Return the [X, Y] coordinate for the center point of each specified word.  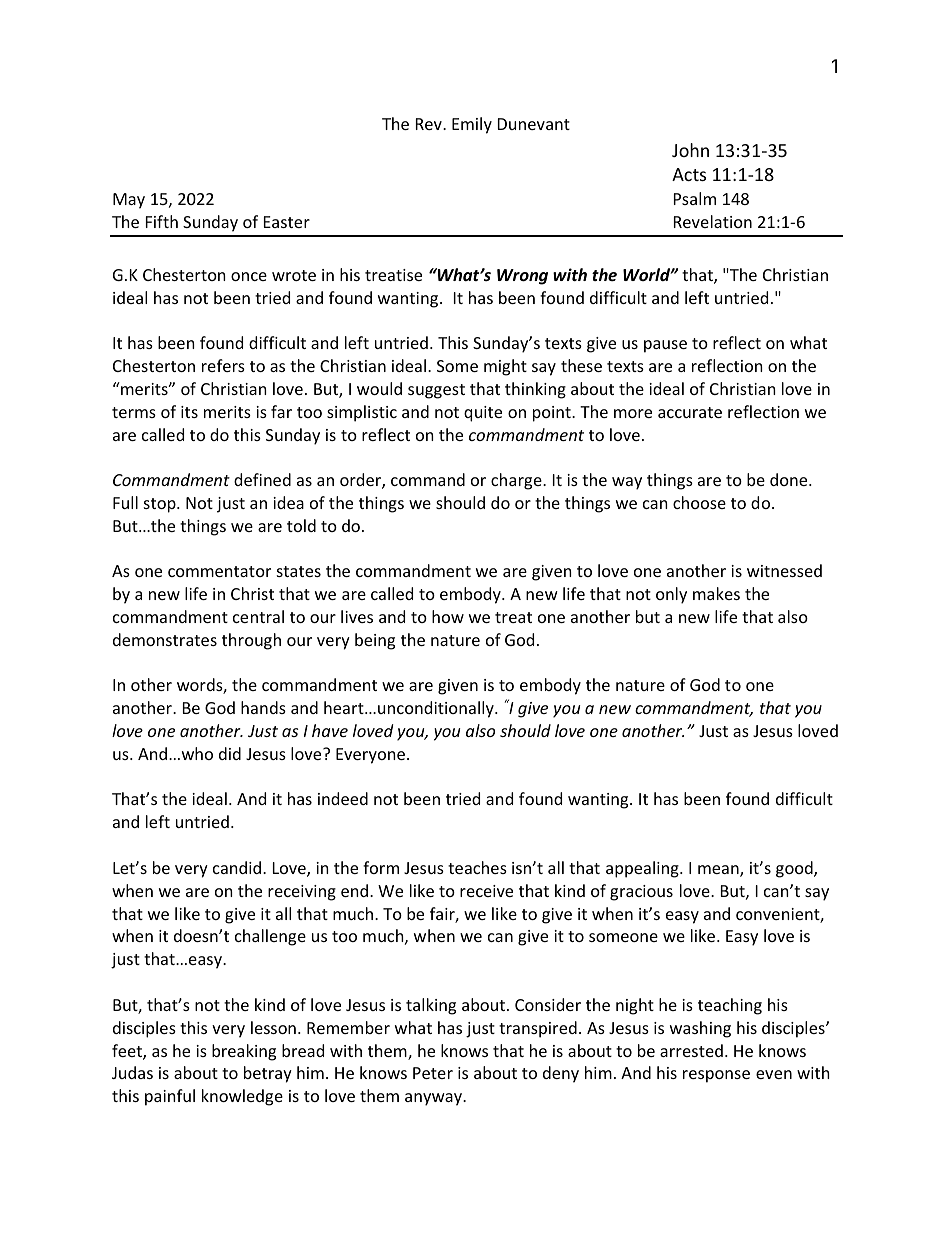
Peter [433, 1073]
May [129, 201]
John [690, 150]
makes [716, 593]
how [448, 616]
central [258, 616]
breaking [244, 1052]
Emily [472, 125]
